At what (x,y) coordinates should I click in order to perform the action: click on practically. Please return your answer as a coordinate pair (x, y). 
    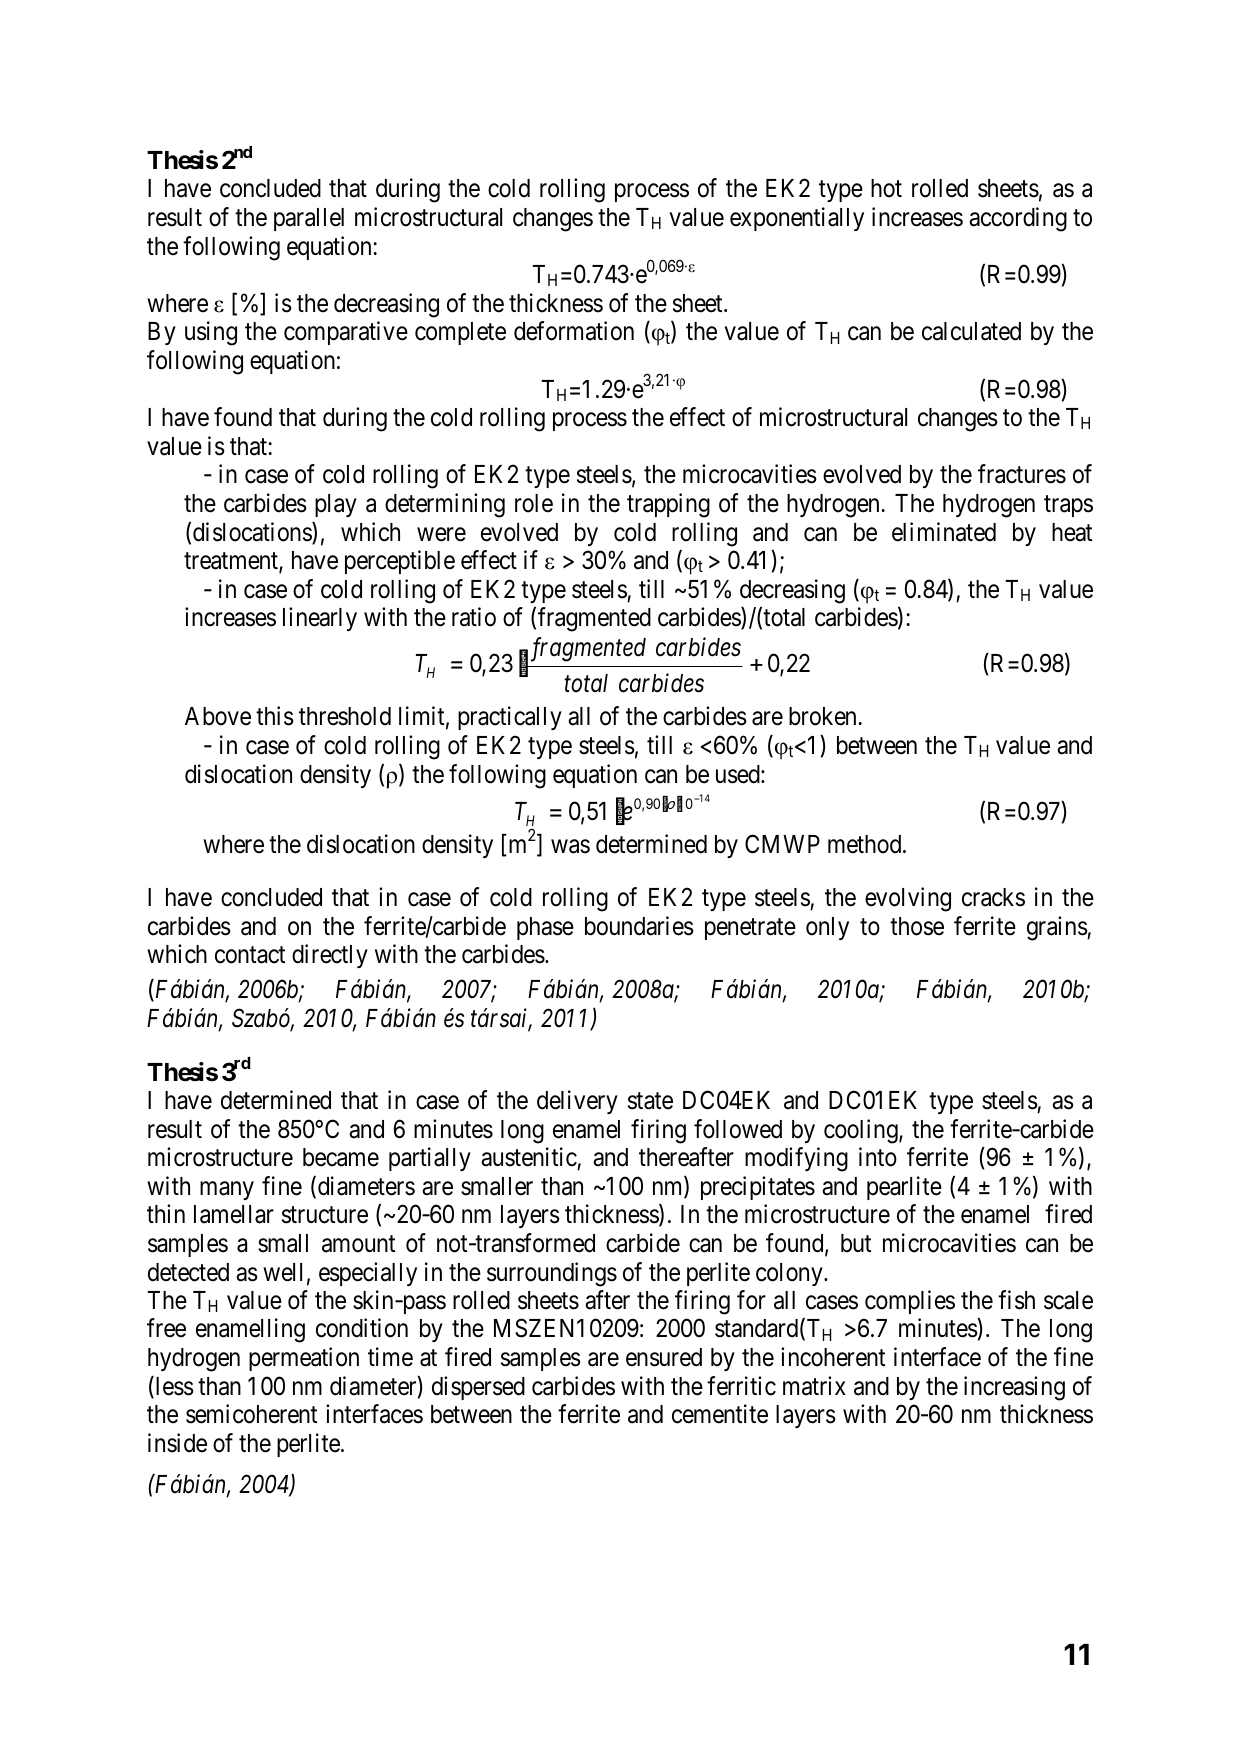
    Looking at the image, I should click on (510, 718).
